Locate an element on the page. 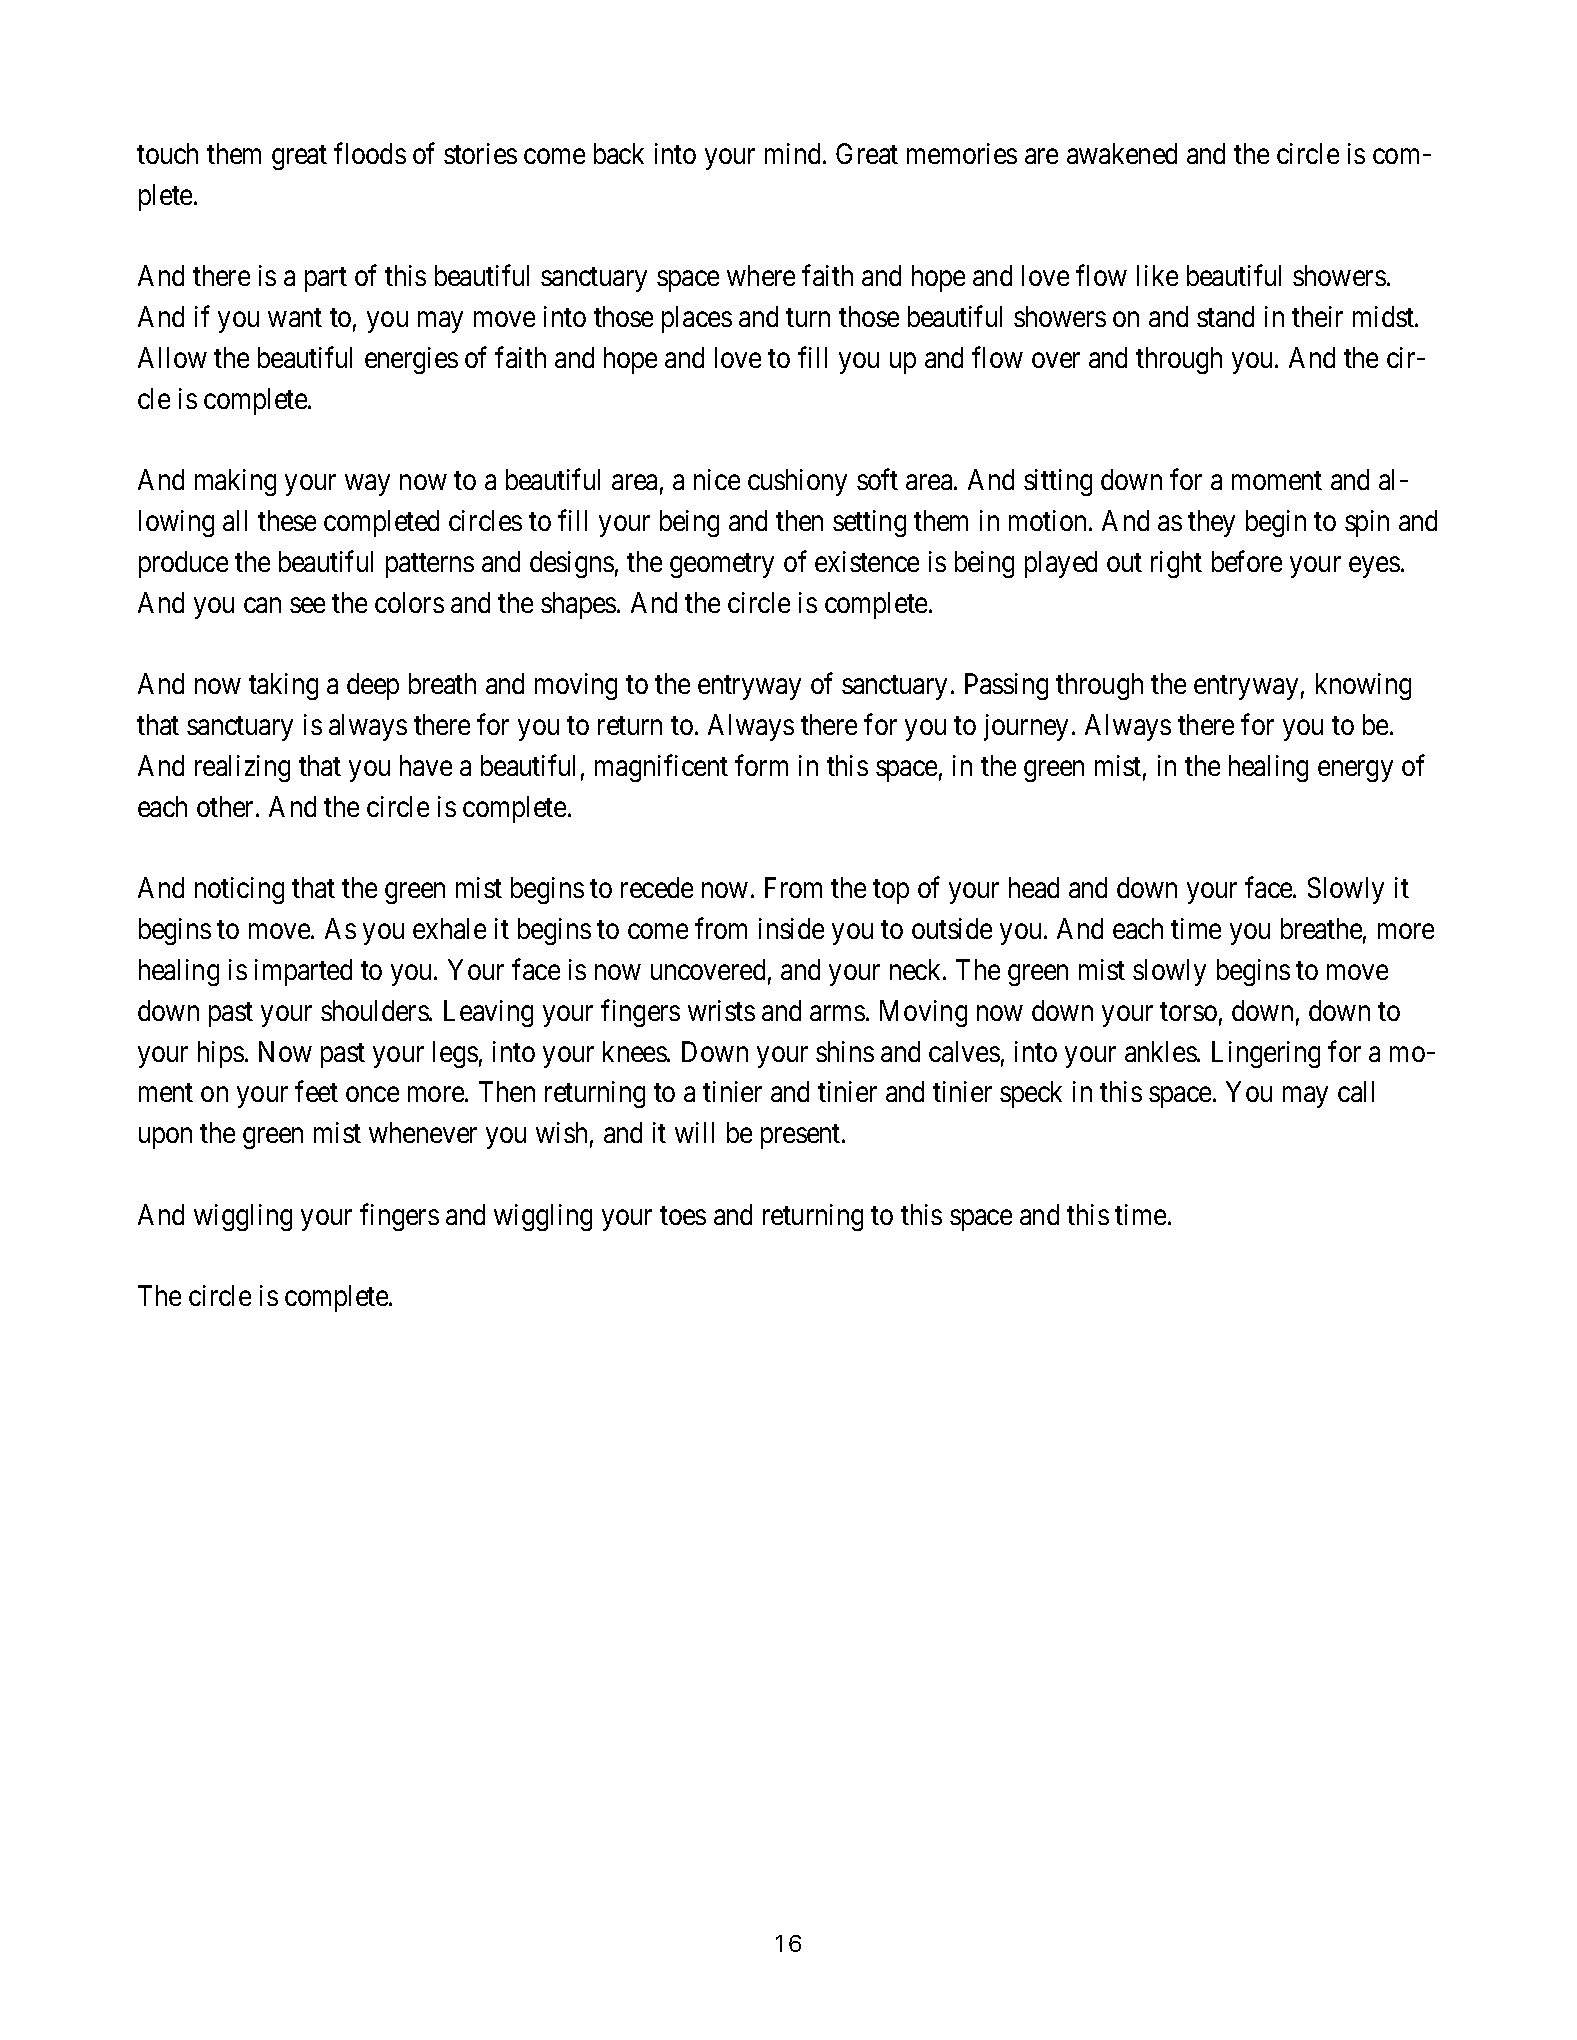 This image has width=1577, height=2040. present is located at coordinates (802, 1137).
